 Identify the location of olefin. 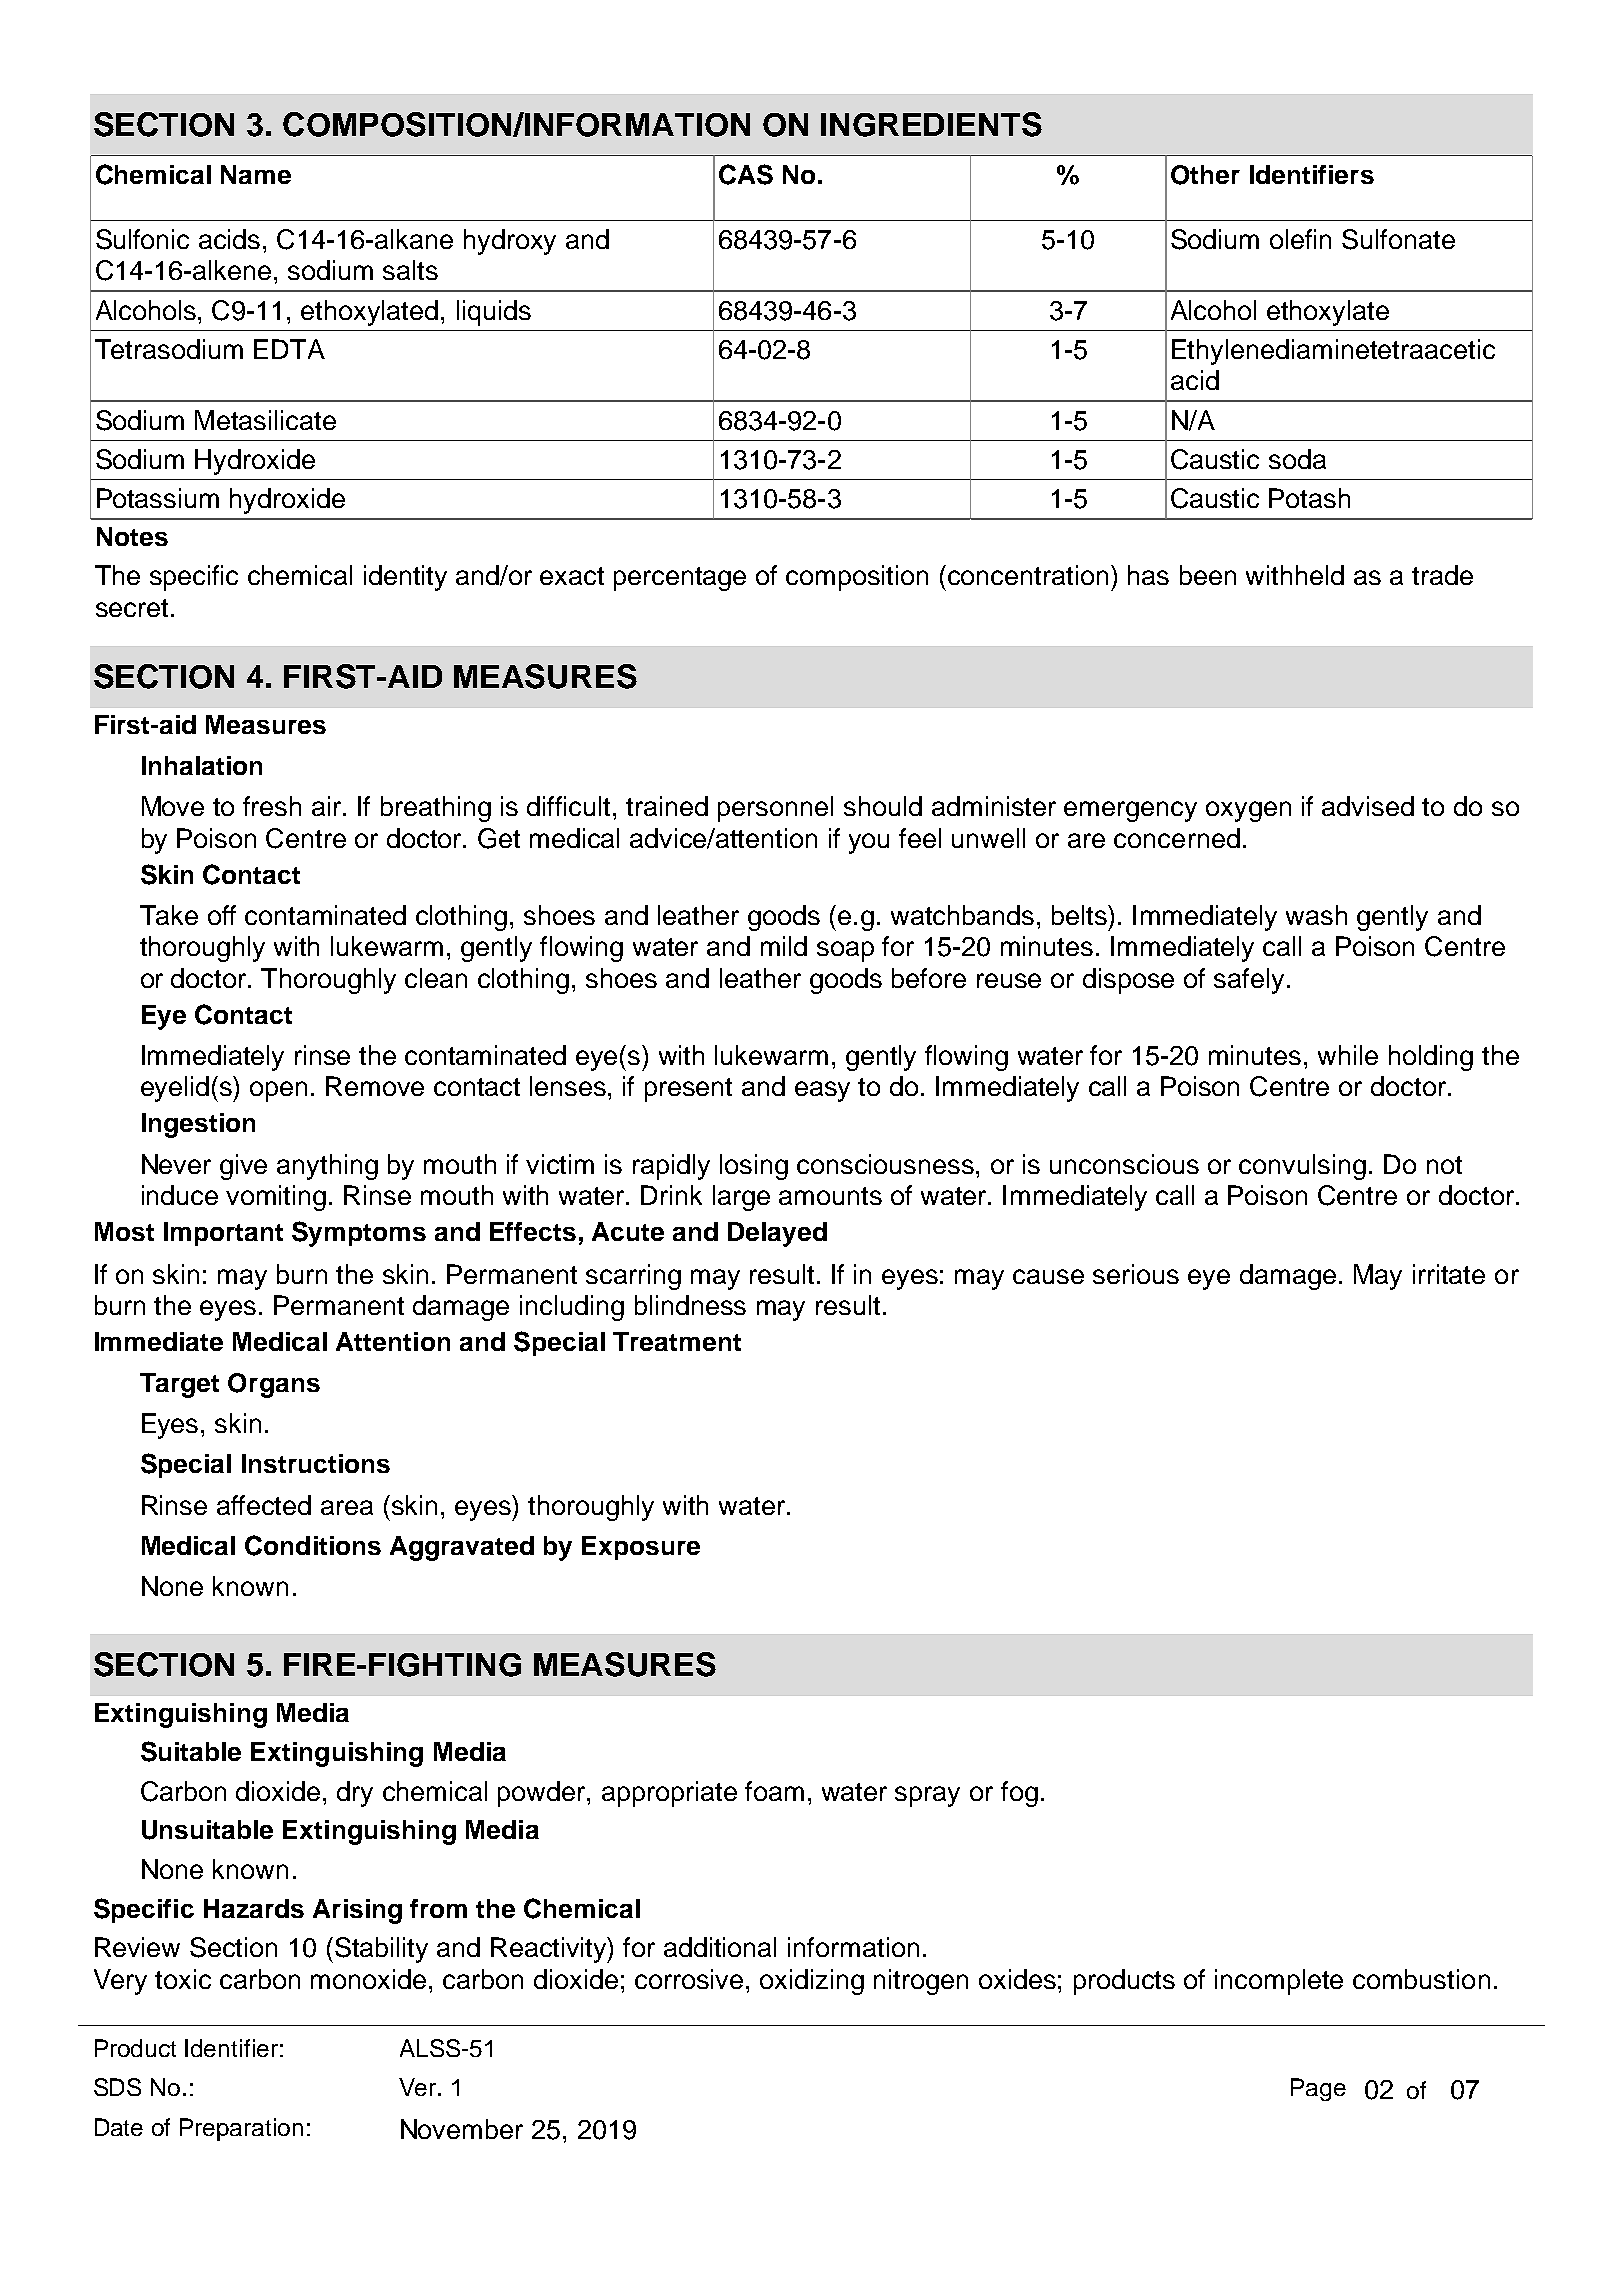
(1300, 239).
